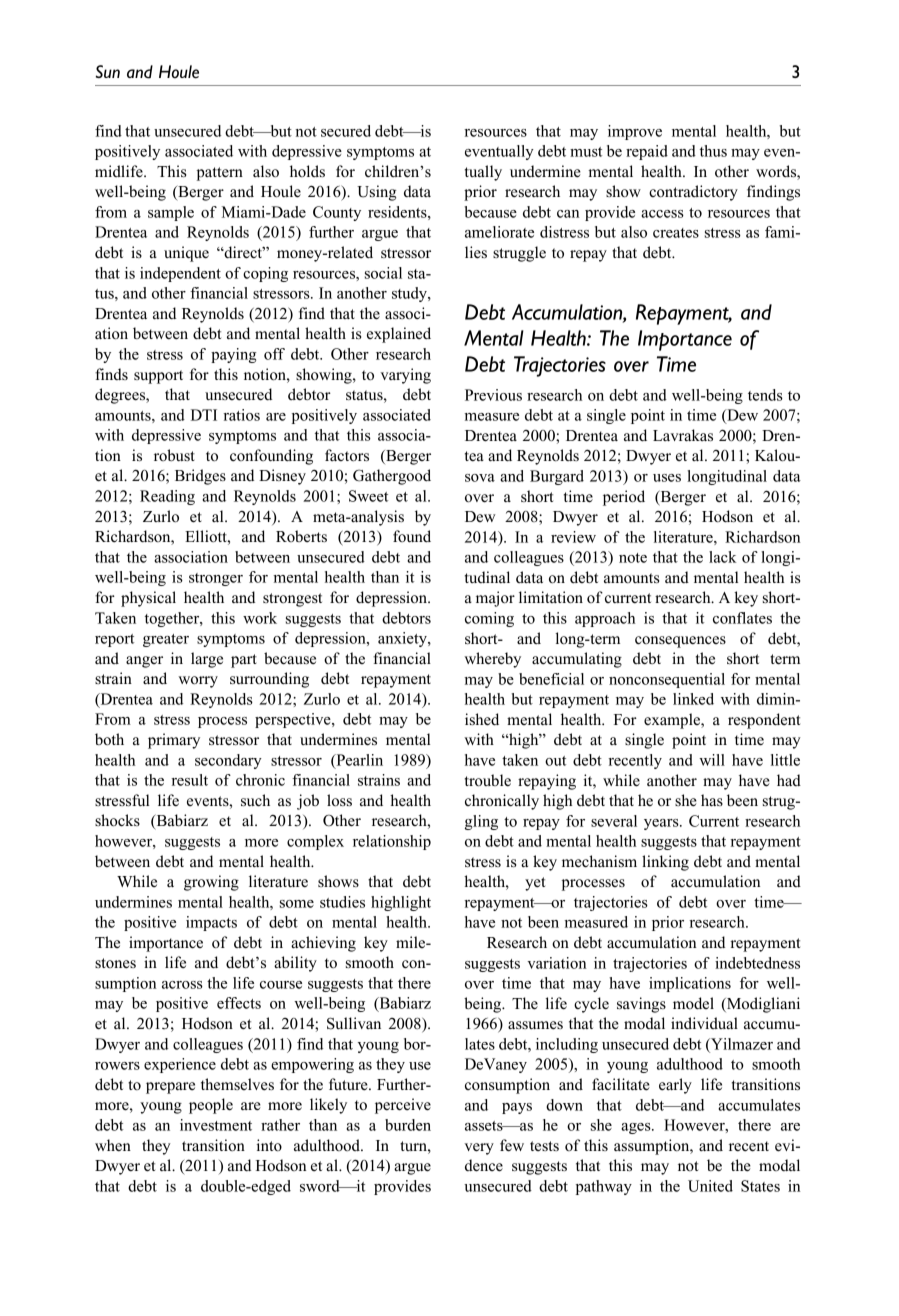 The height and width of the screenshot is (1316, 899). What do you see at coordinates (211, 883) in the screenshot?
I see `growing` at bounding box center [211, 883].
